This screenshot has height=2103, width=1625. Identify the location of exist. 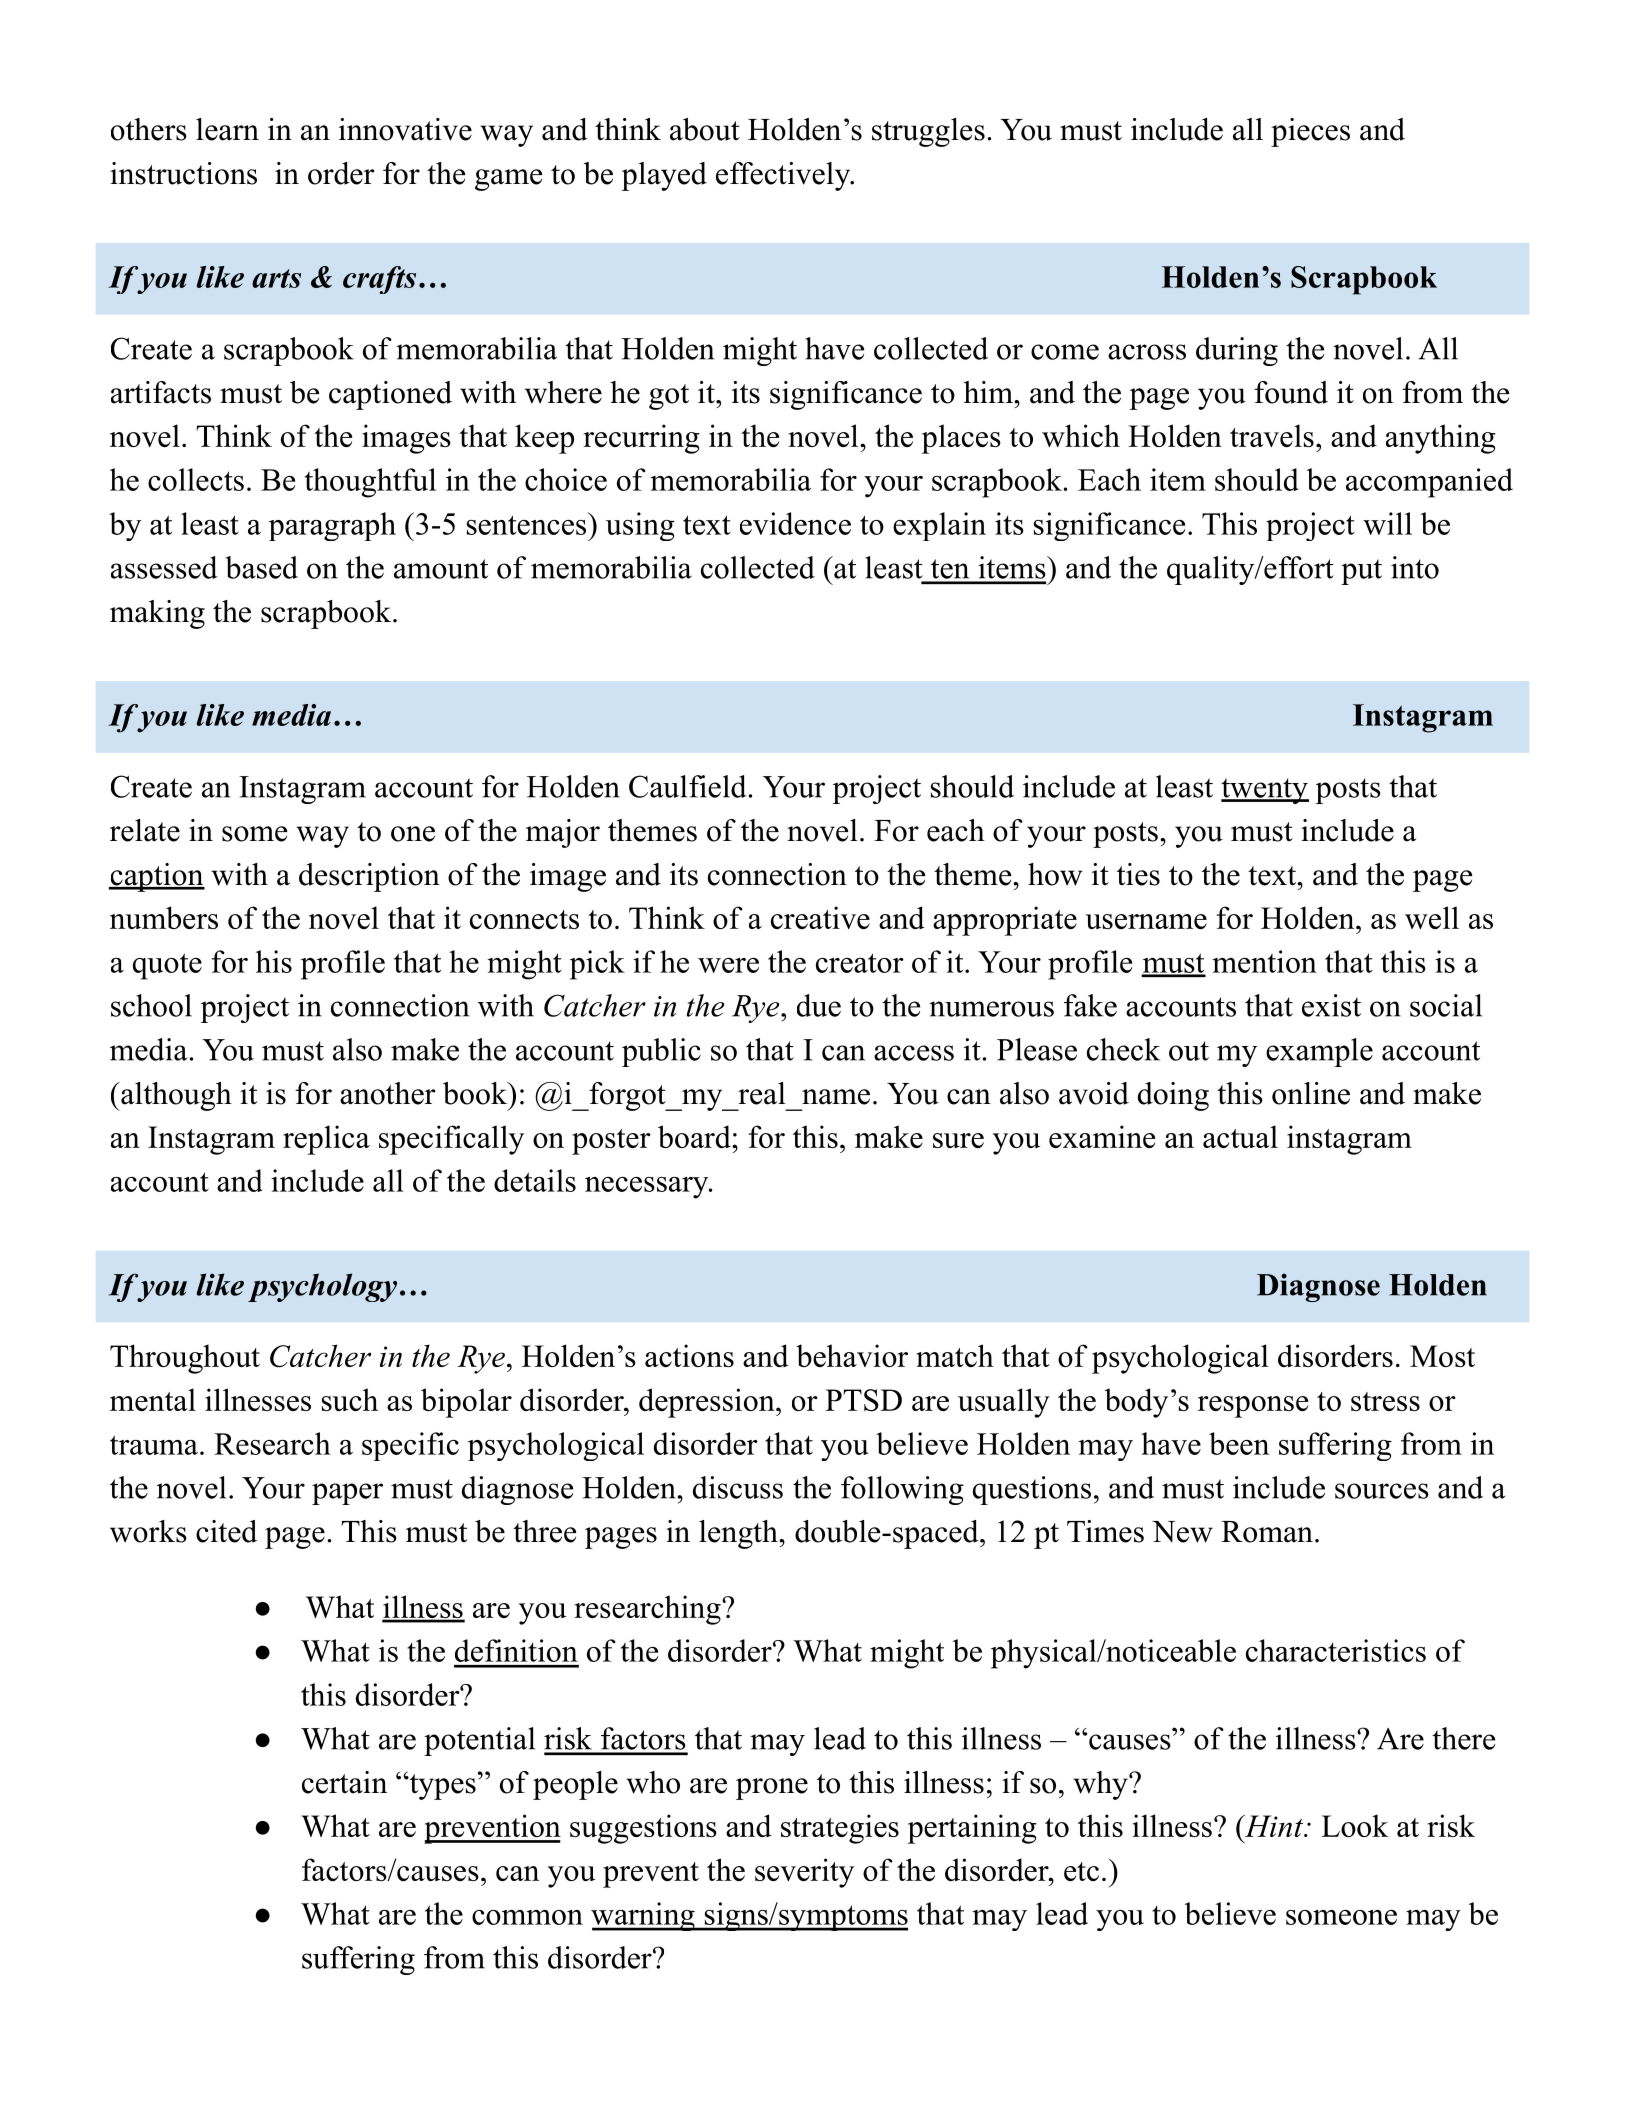
(1331, 1005).
